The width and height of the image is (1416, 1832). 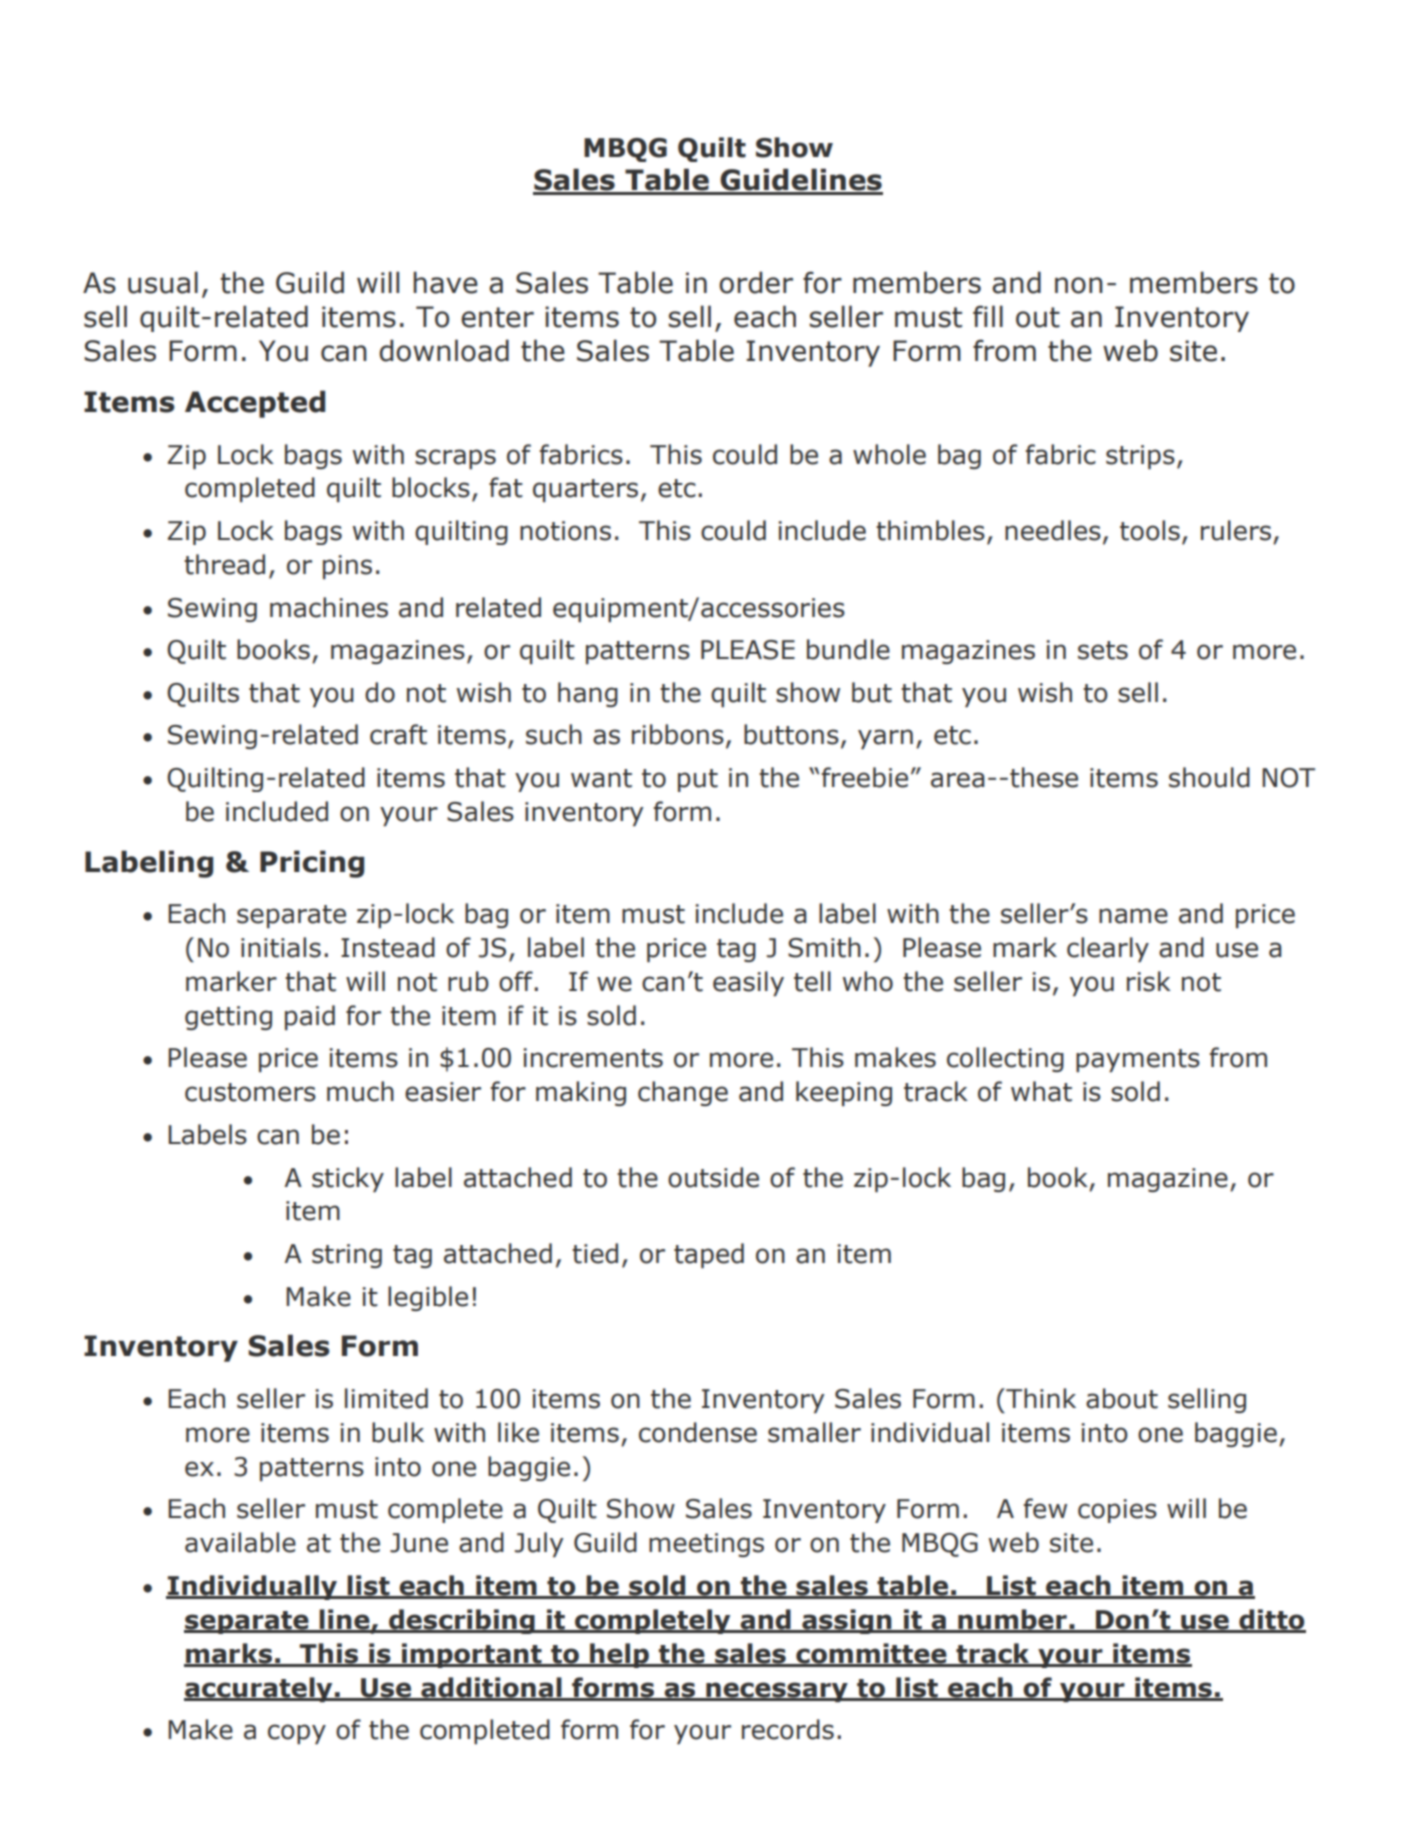 What do you see at coordinates (259, 1689) in the image?
I see `accurately` at bounding box center [259, 1689].
